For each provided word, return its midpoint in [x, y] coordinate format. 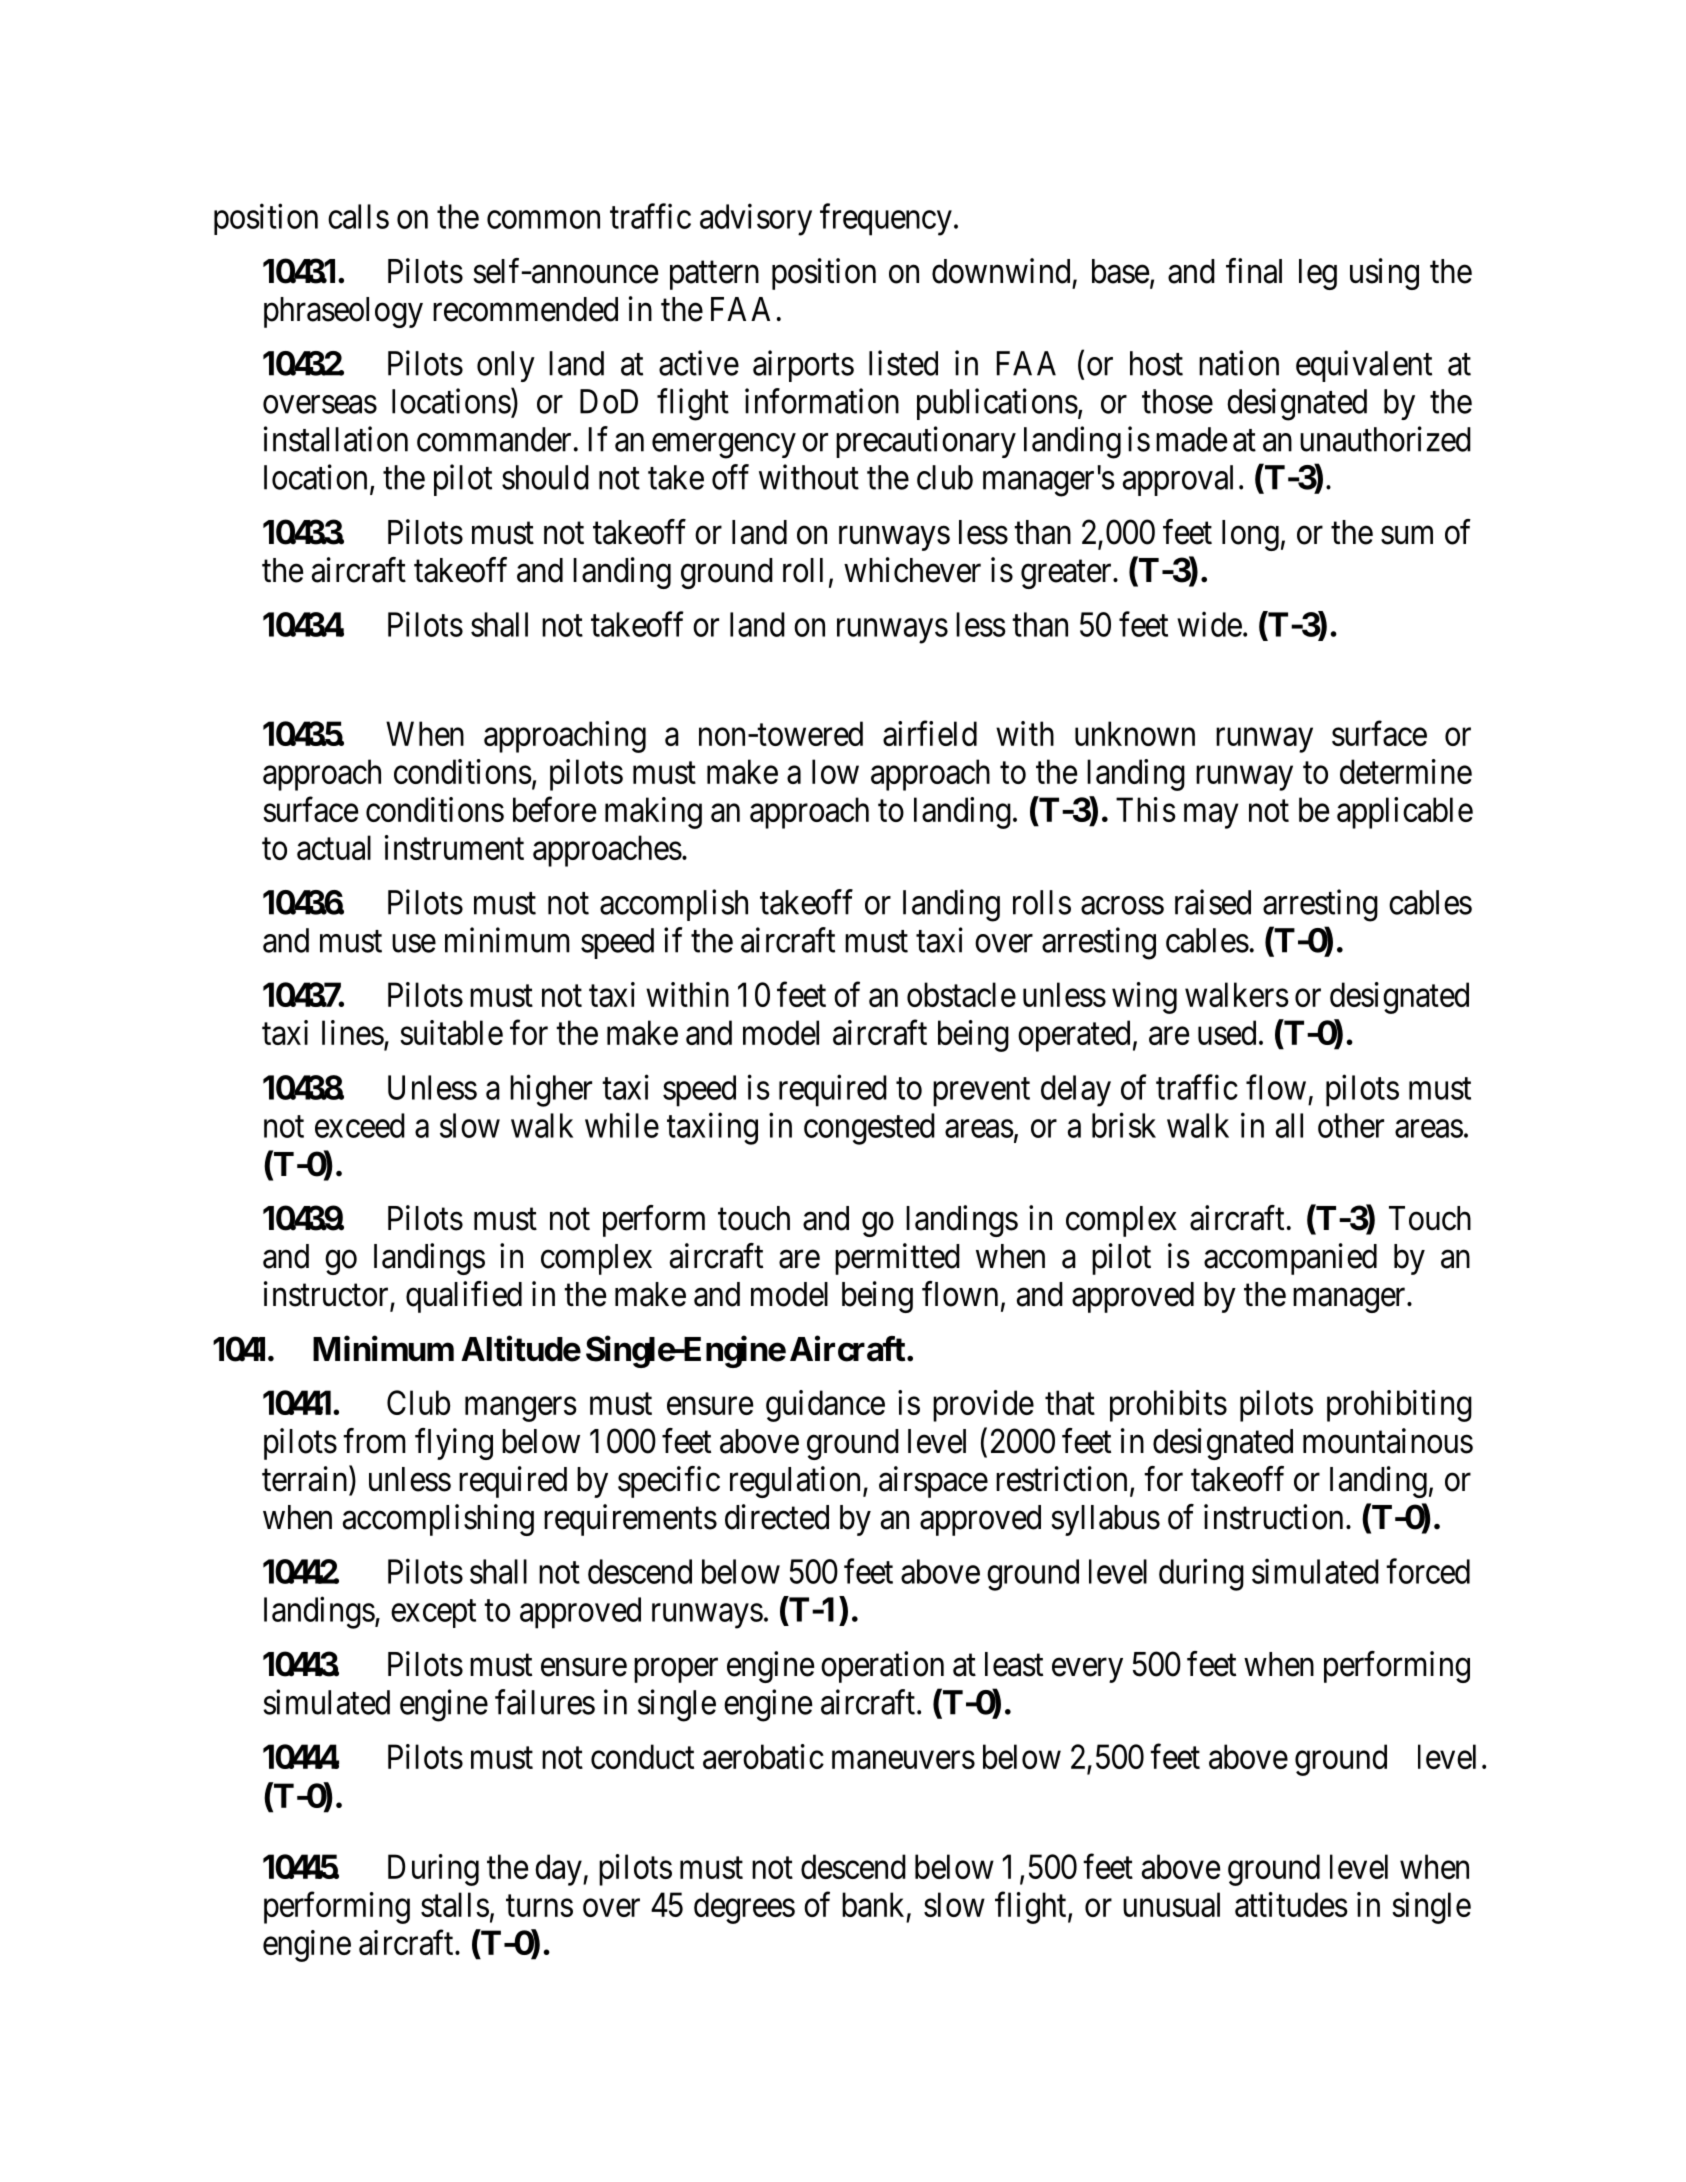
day [559, 1870]
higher [551, 1090]
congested [869, 1129]
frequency [886, 219]
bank [873, 1904]
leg [1318, 274]
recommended [525, 309]
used [1227, 1032]
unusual [1171, 1904]
